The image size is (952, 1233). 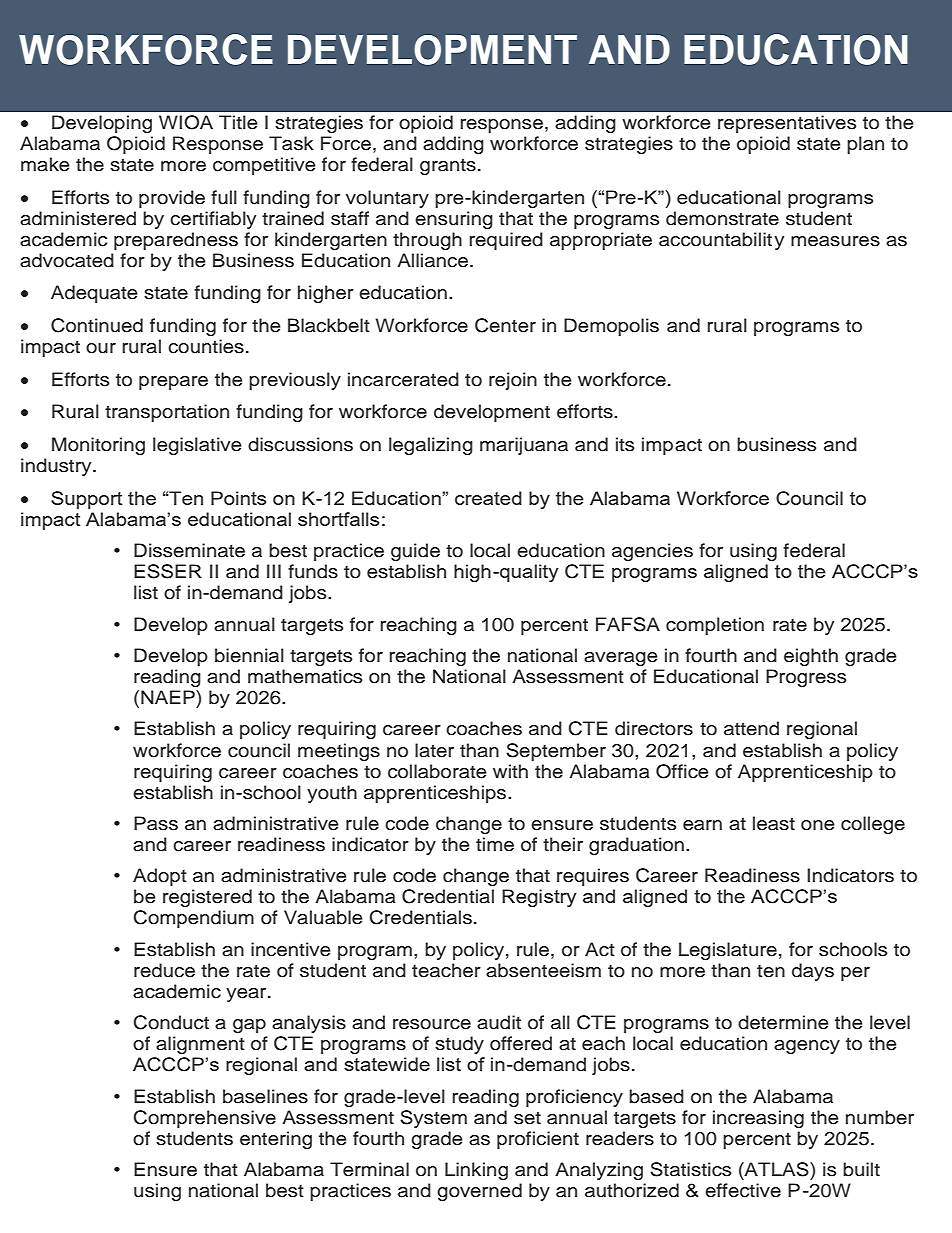 I want to click on plan, so click(x=865, y=145).
